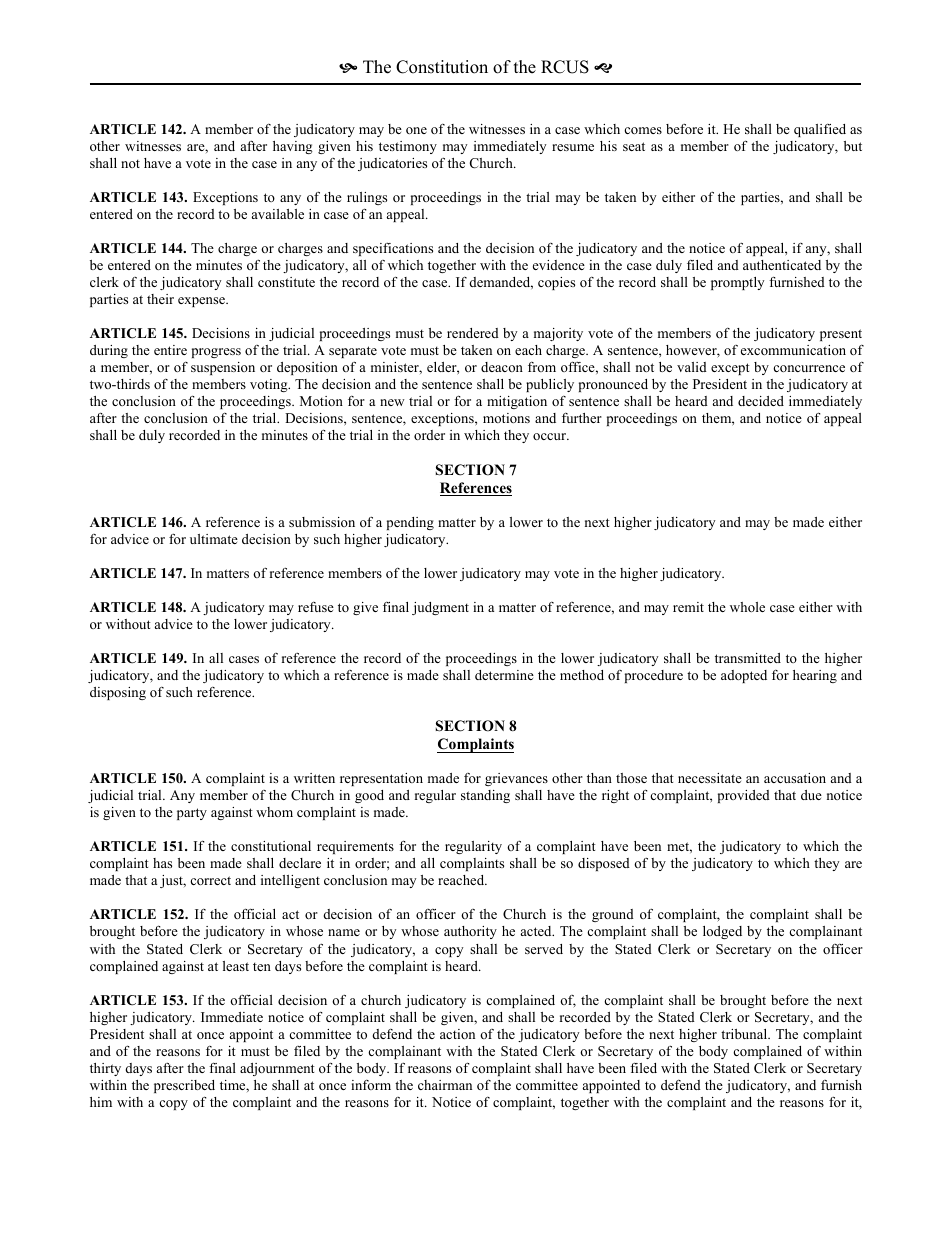  Describe the element at coordinates (820, 130) in the screenshot. I see `qualified` at that location.
